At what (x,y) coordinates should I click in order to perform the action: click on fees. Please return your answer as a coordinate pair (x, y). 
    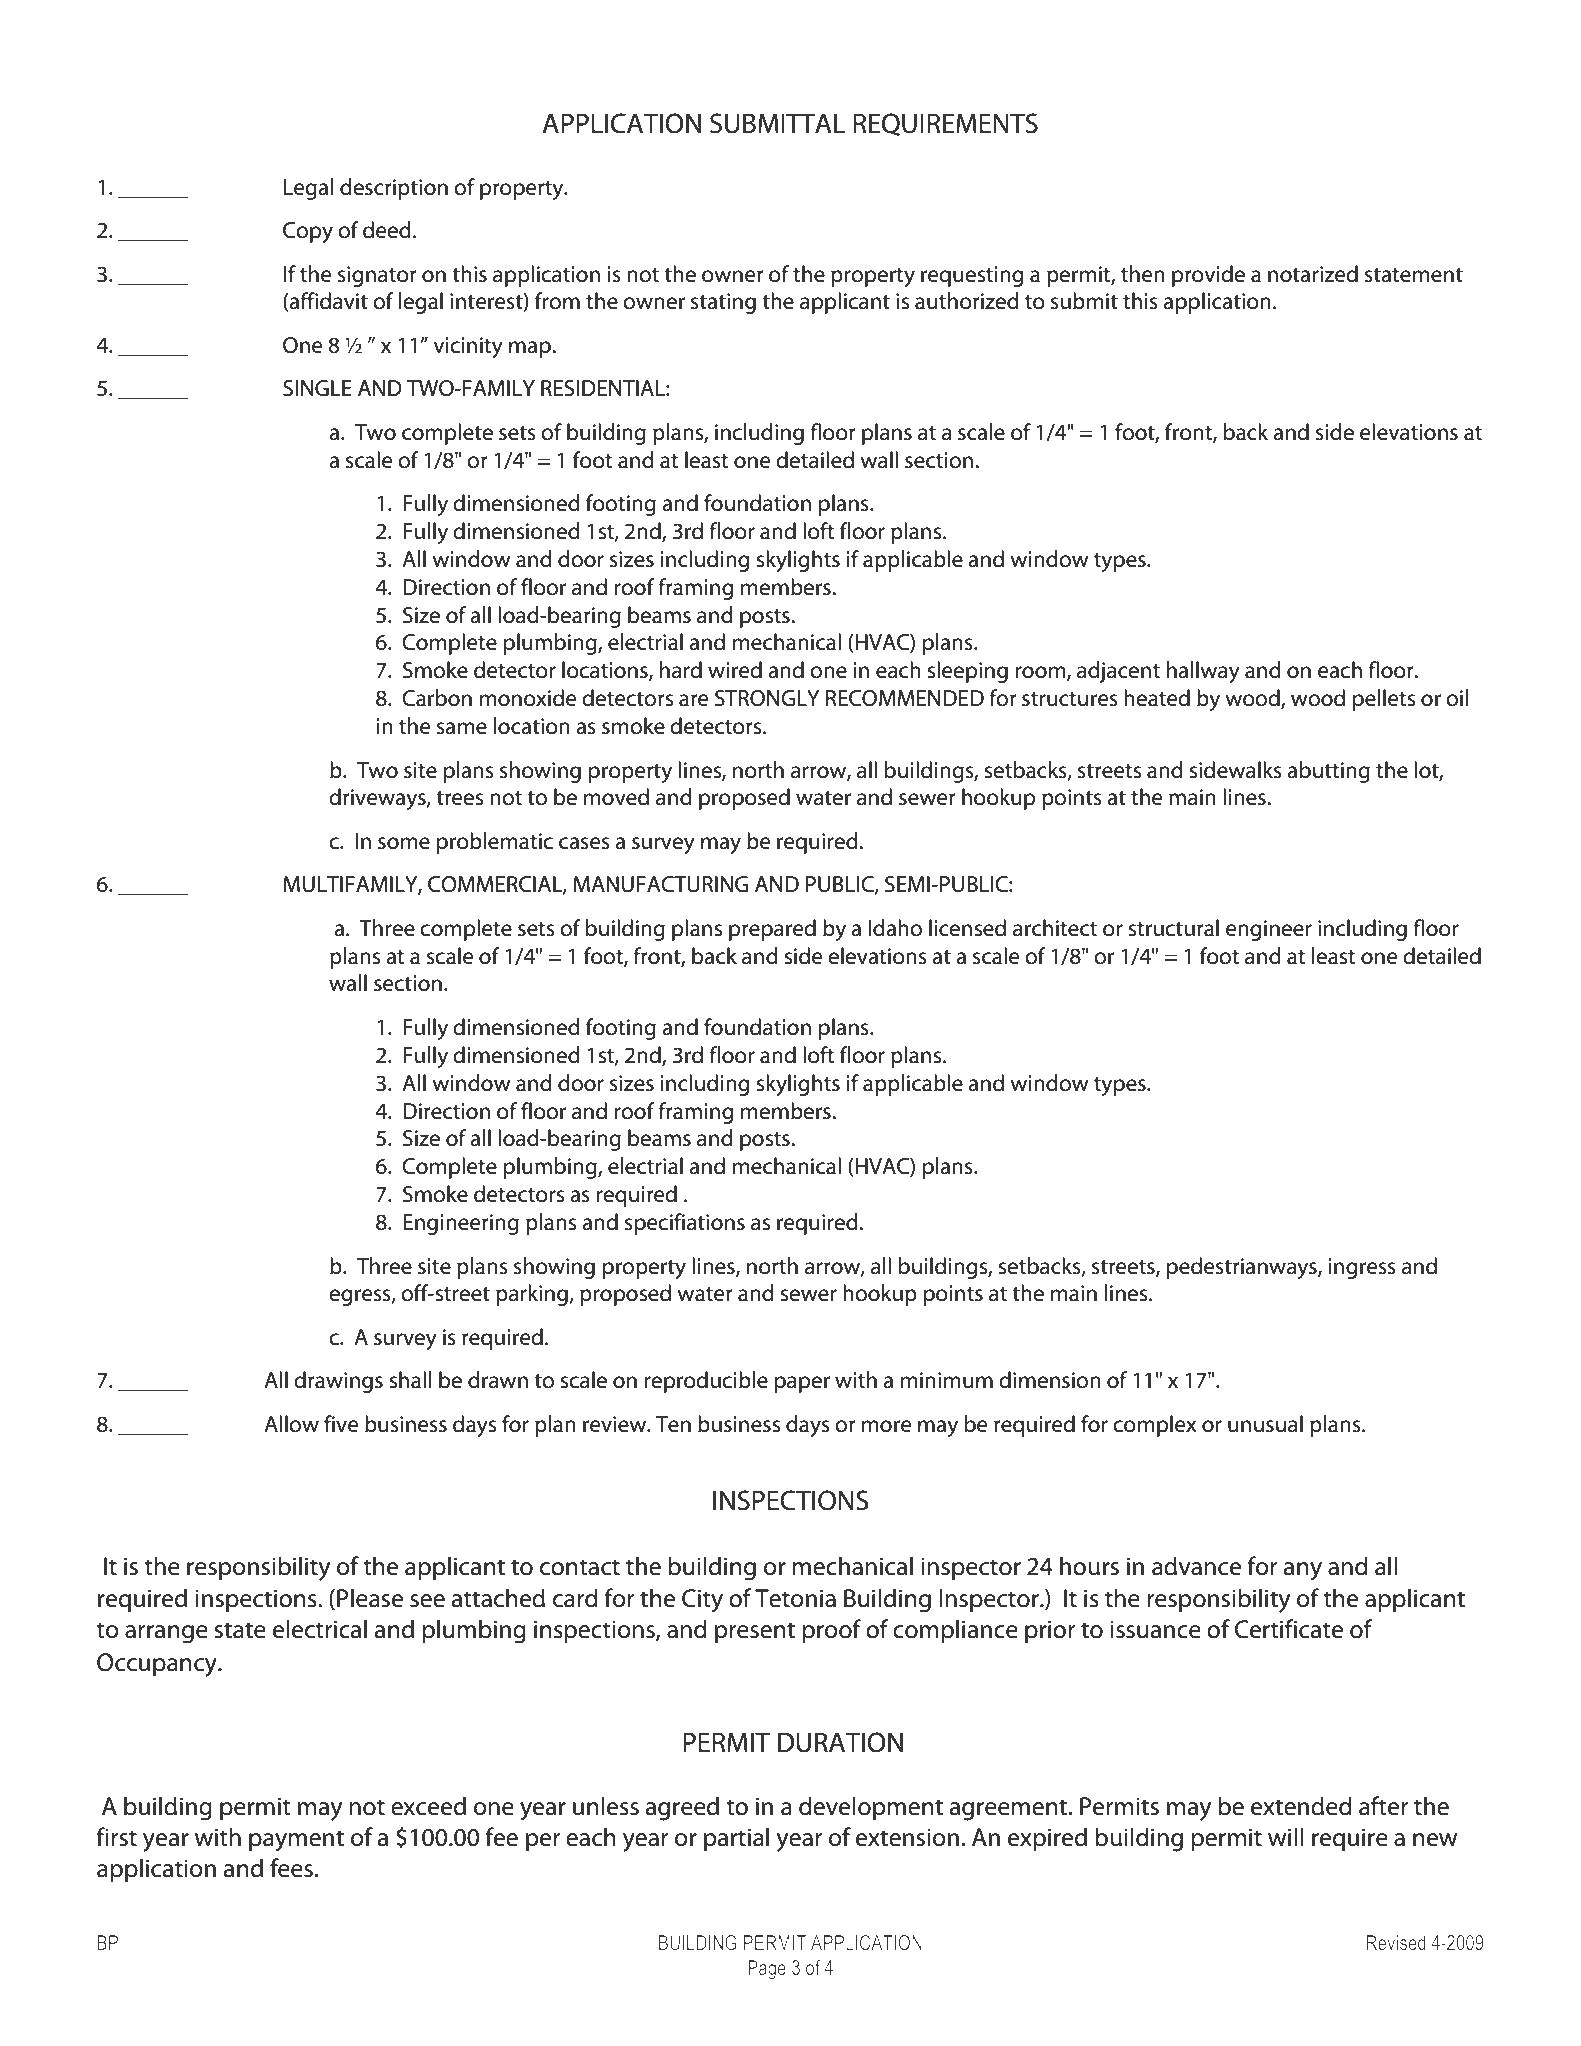
    Looking at the image, I should click on (291, 1868).
